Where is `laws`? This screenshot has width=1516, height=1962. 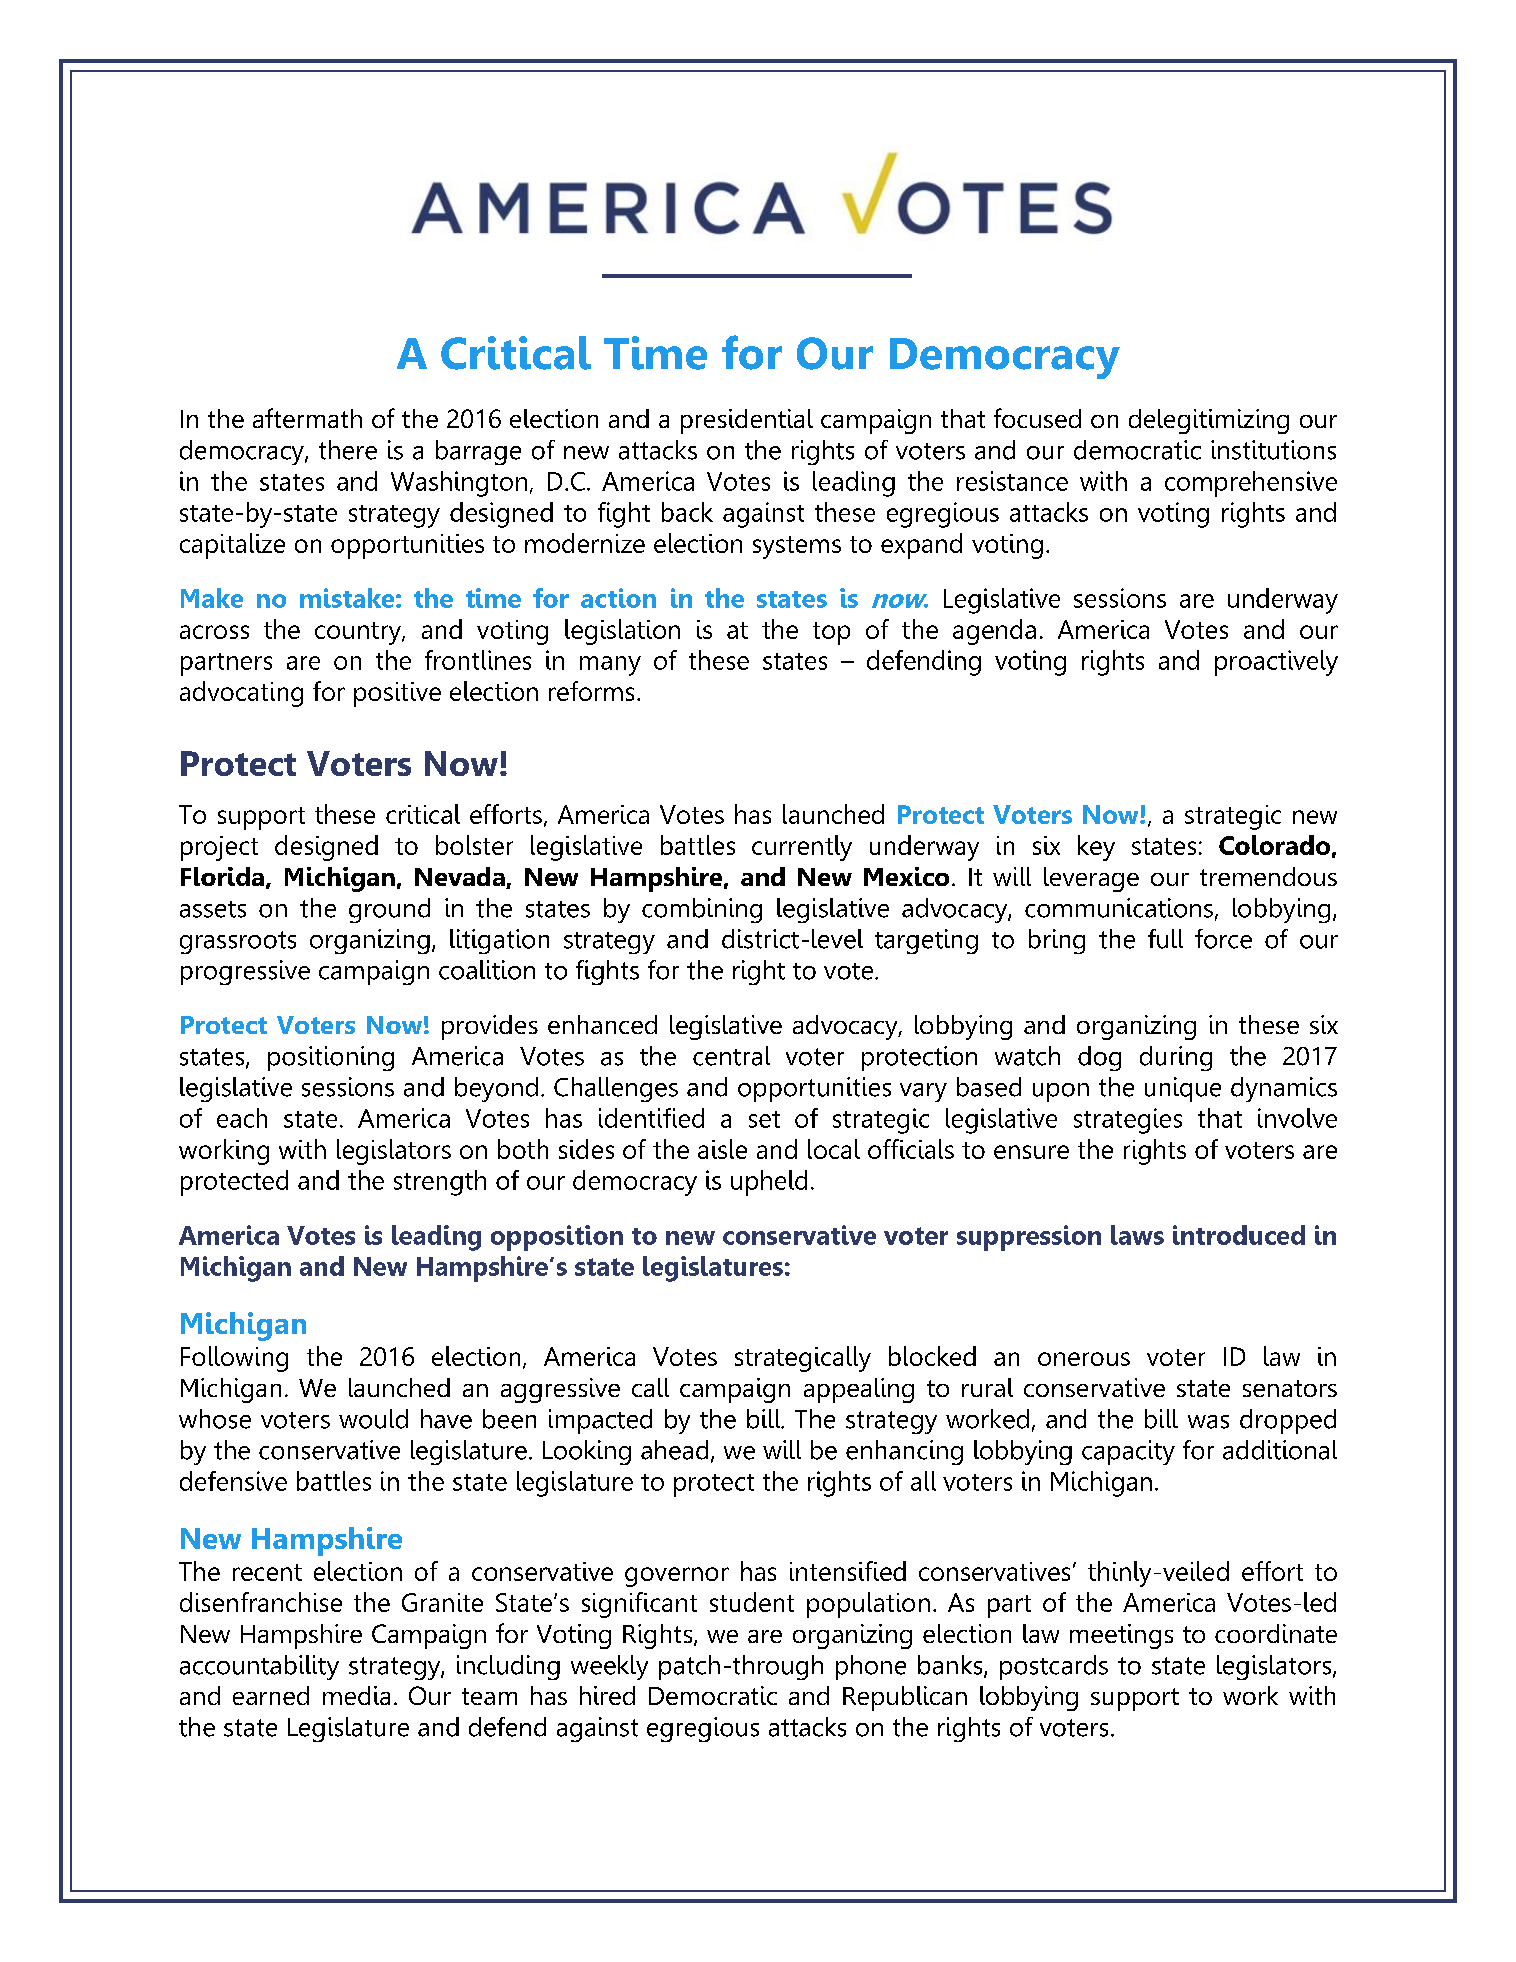 laws is located at coordinates (1137, 1235).
